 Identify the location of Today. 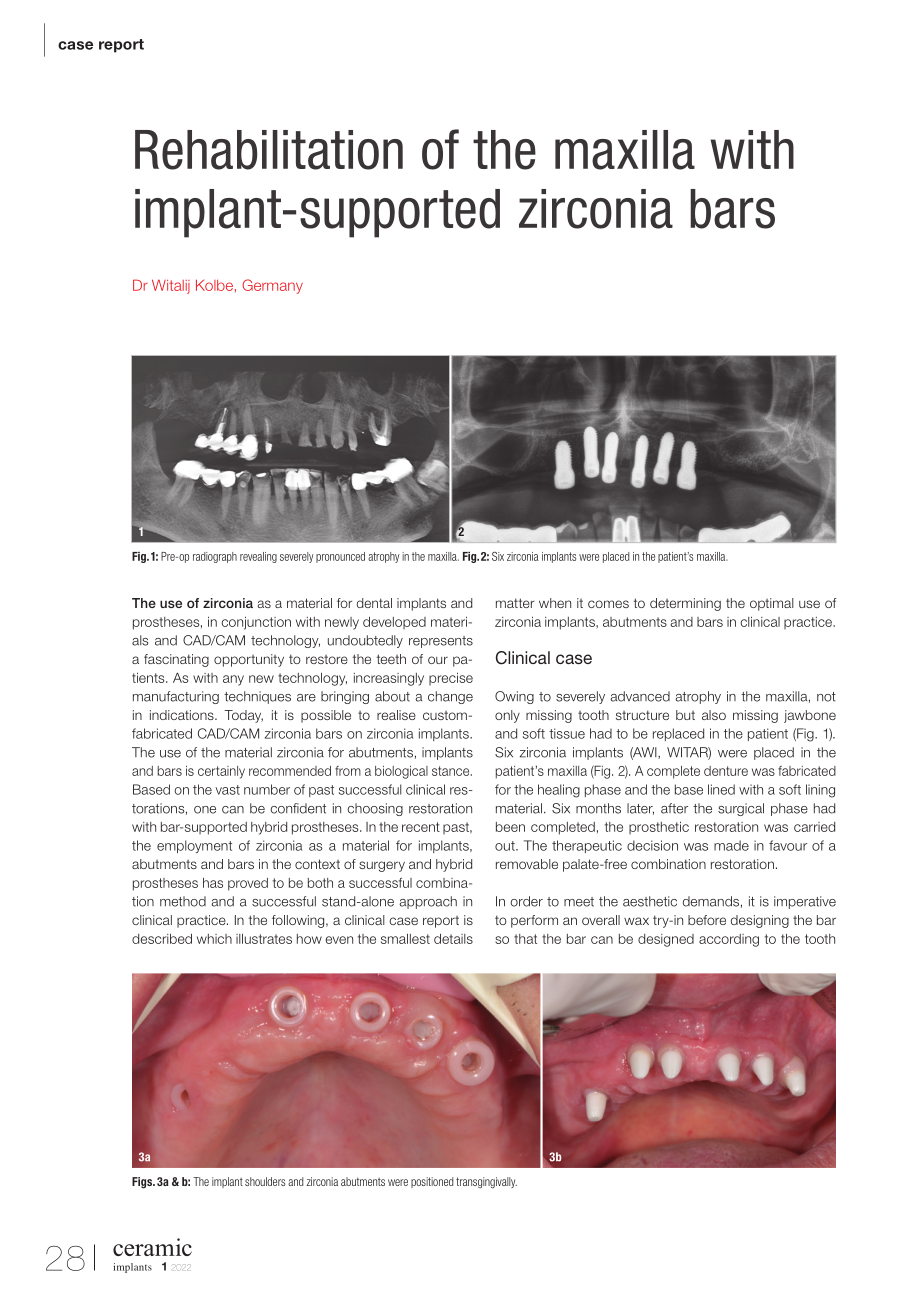
(243, 716).
